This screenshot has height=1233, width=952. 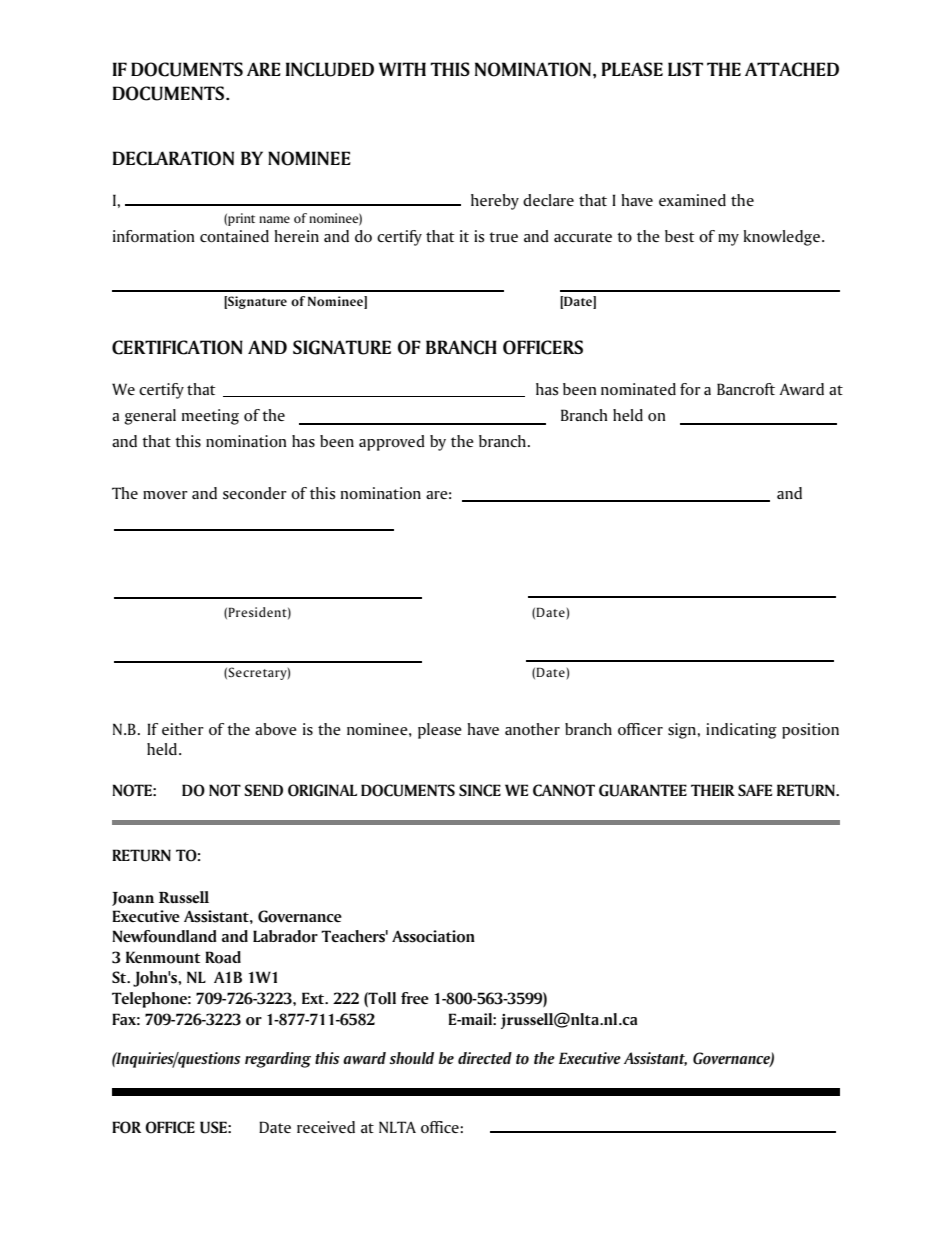 What do you see at coordinates (485, 1058) in the screenshot?
I see `directed` at bounding box center [485, 1058].
